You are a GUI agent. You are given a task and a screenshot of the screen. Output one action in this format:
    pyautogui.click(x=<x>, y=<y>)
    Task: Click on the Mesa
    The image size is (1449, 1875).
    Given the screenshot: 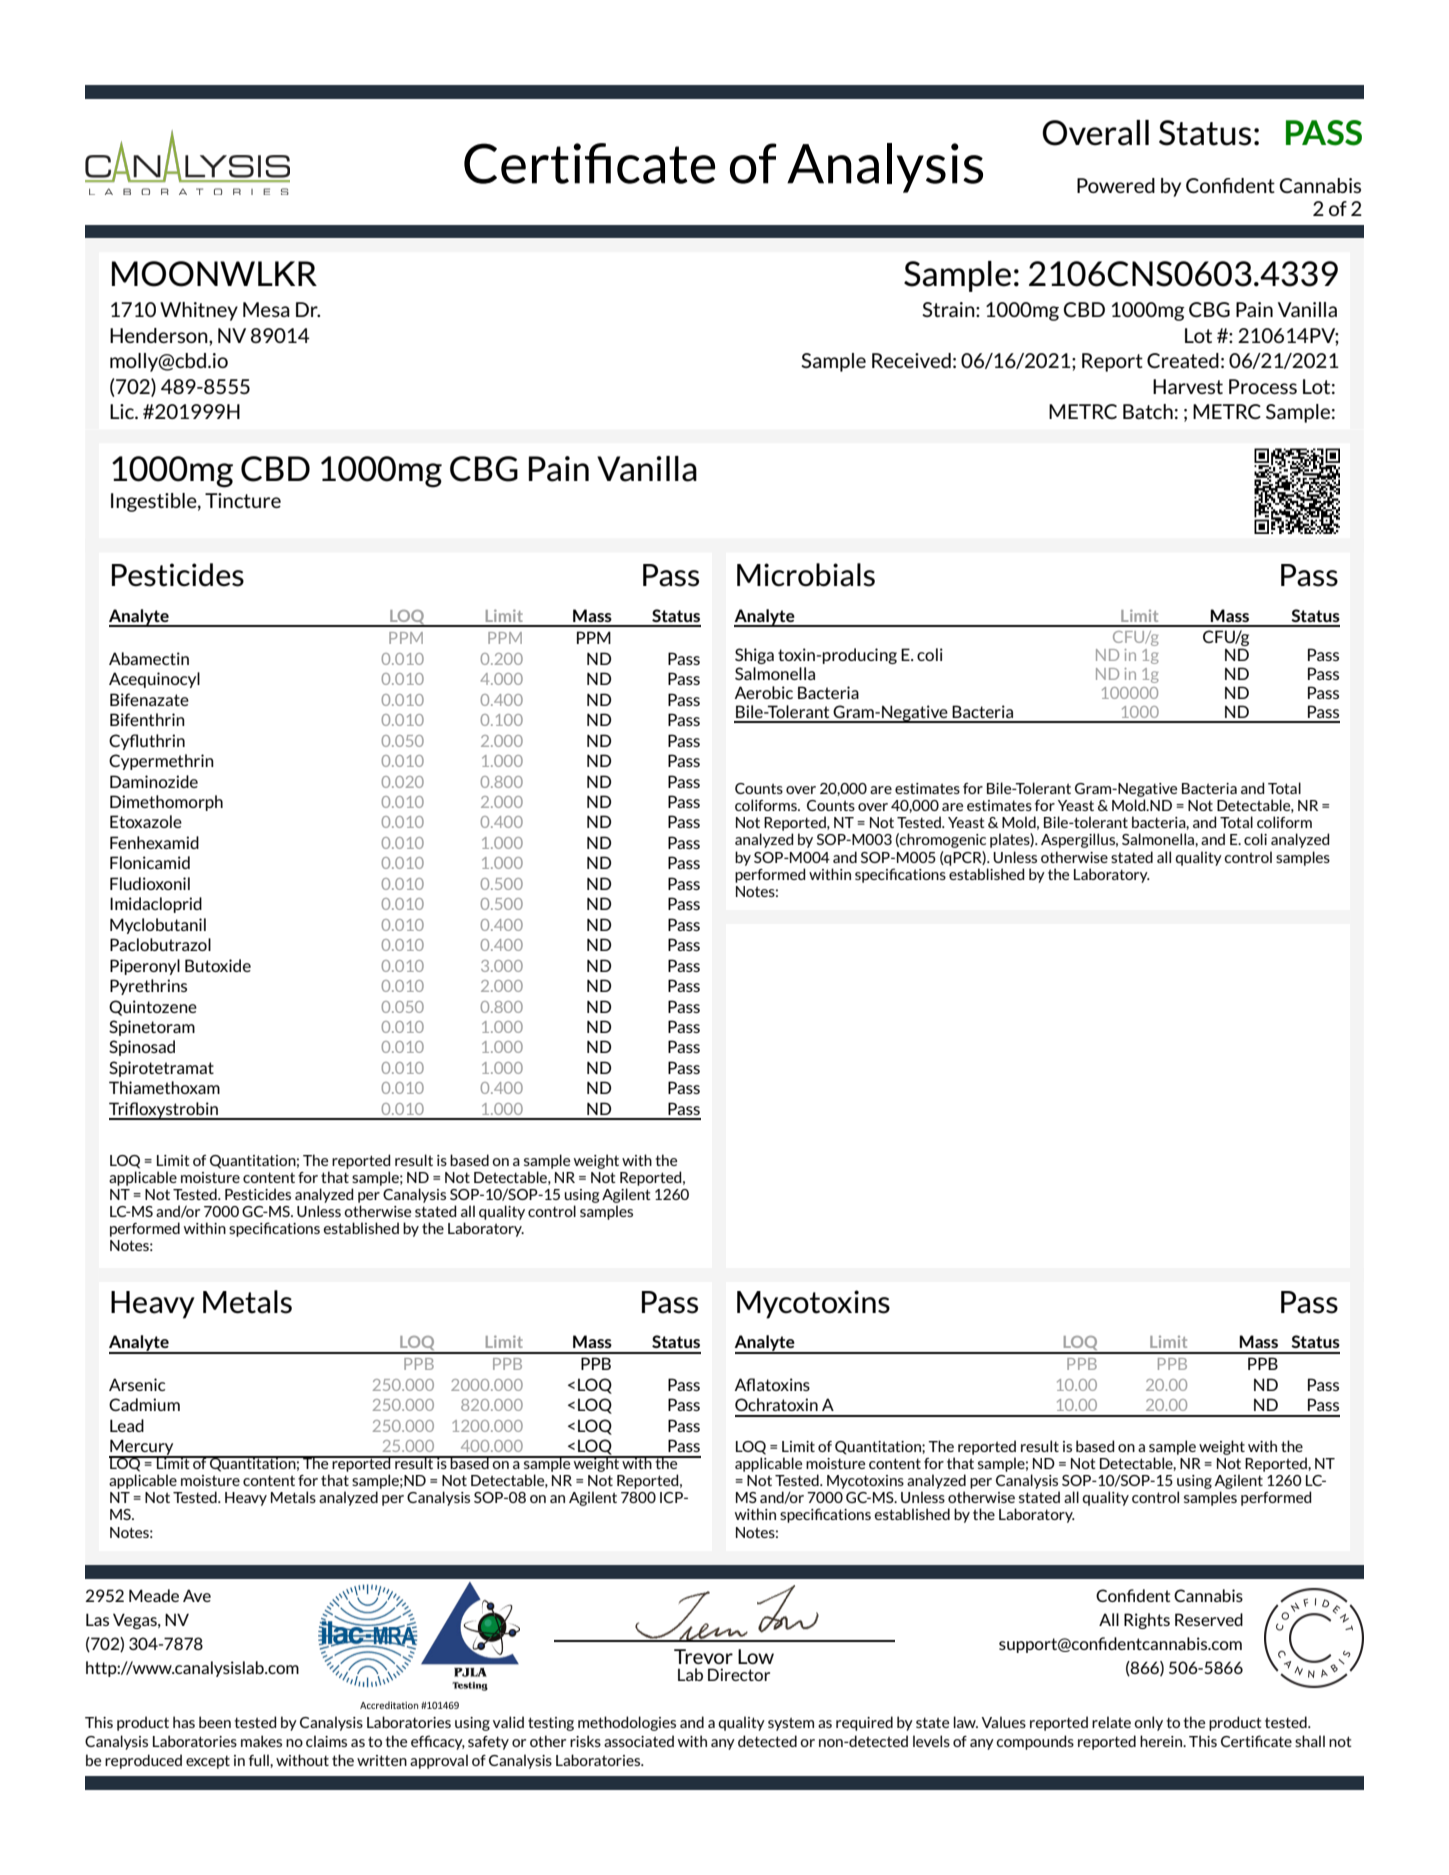 What is the action you would take?
    pyautogui.click(x=266, y=309)
